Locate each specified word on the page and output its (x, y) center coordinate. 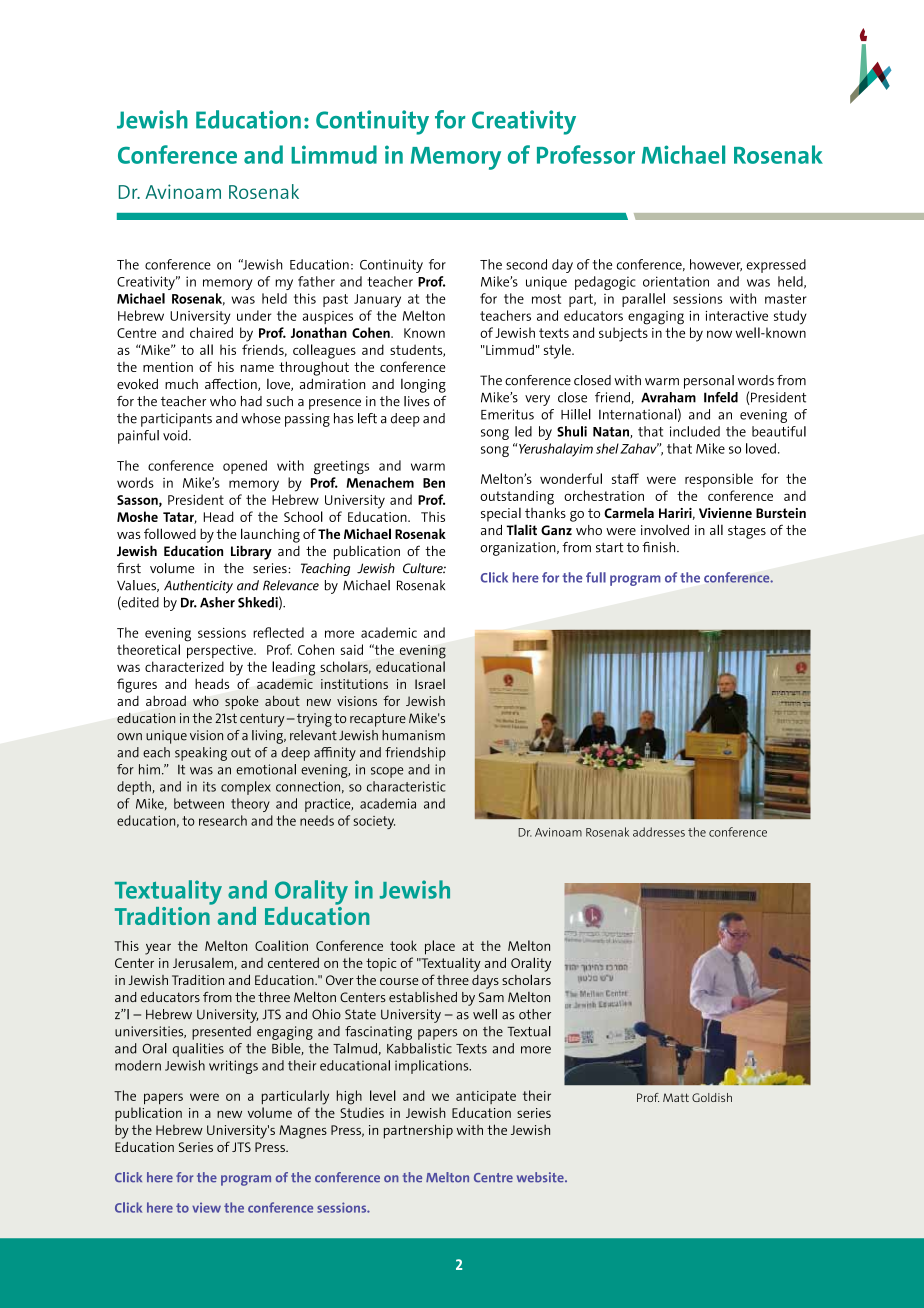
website (541, 1177)
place (440, 947)
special (501, 515)
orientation (676, 281)
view (206, 1207)
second (526, 264)
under (254, 315)
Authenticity (198, 586)
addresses (659, 832)
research (223, 820)
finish (660, 547)
